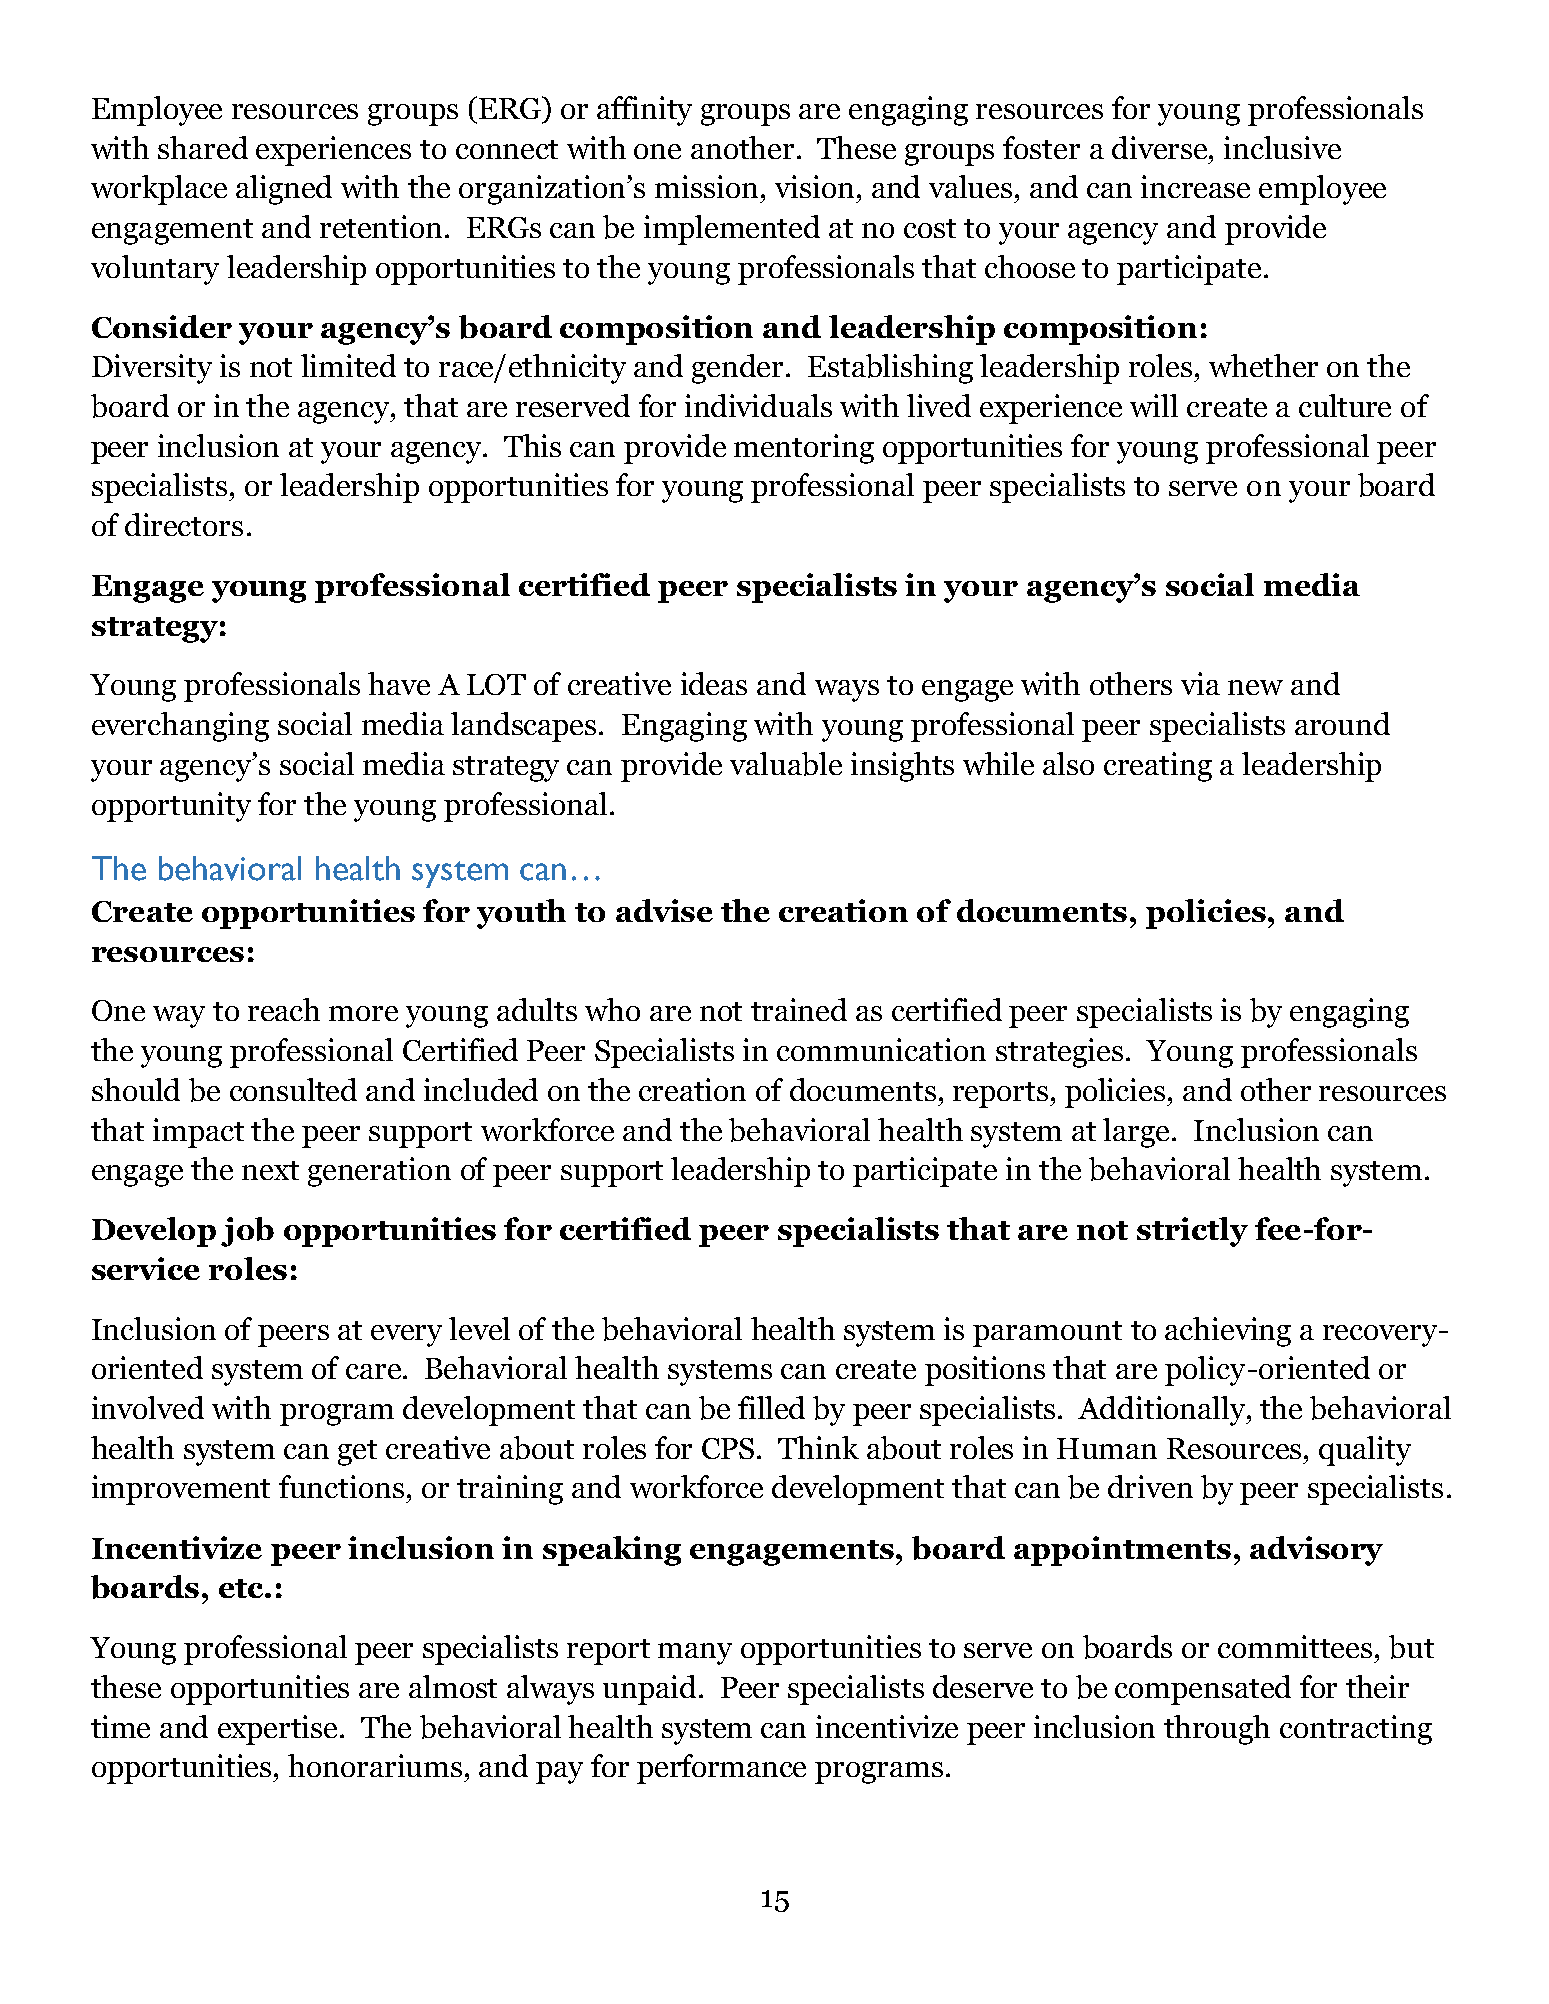  I want to click on expertise, so click(279, 1730).
